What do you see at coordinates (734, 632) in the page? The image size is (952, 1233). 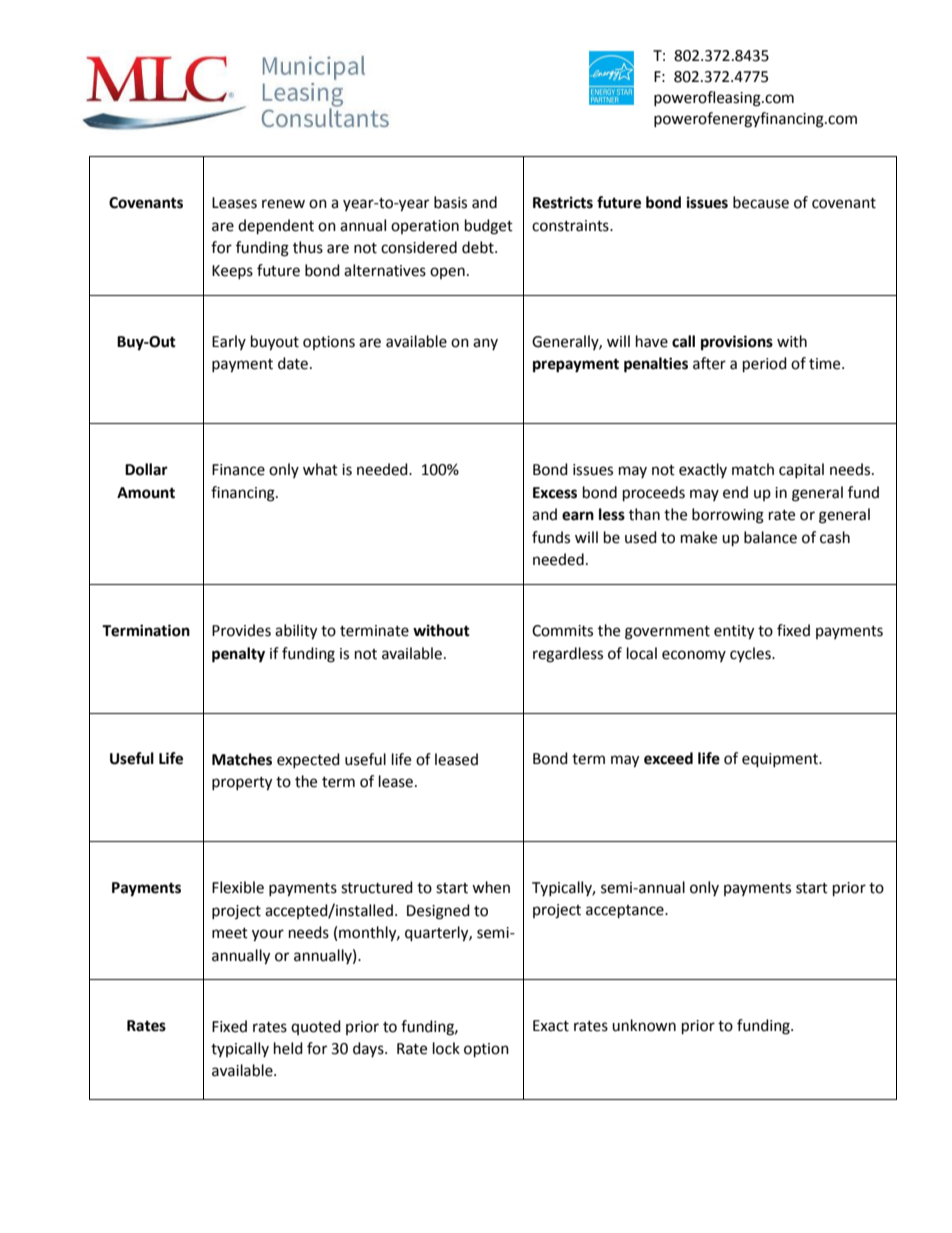 I see `entity` at bounding box center [734, 632].
